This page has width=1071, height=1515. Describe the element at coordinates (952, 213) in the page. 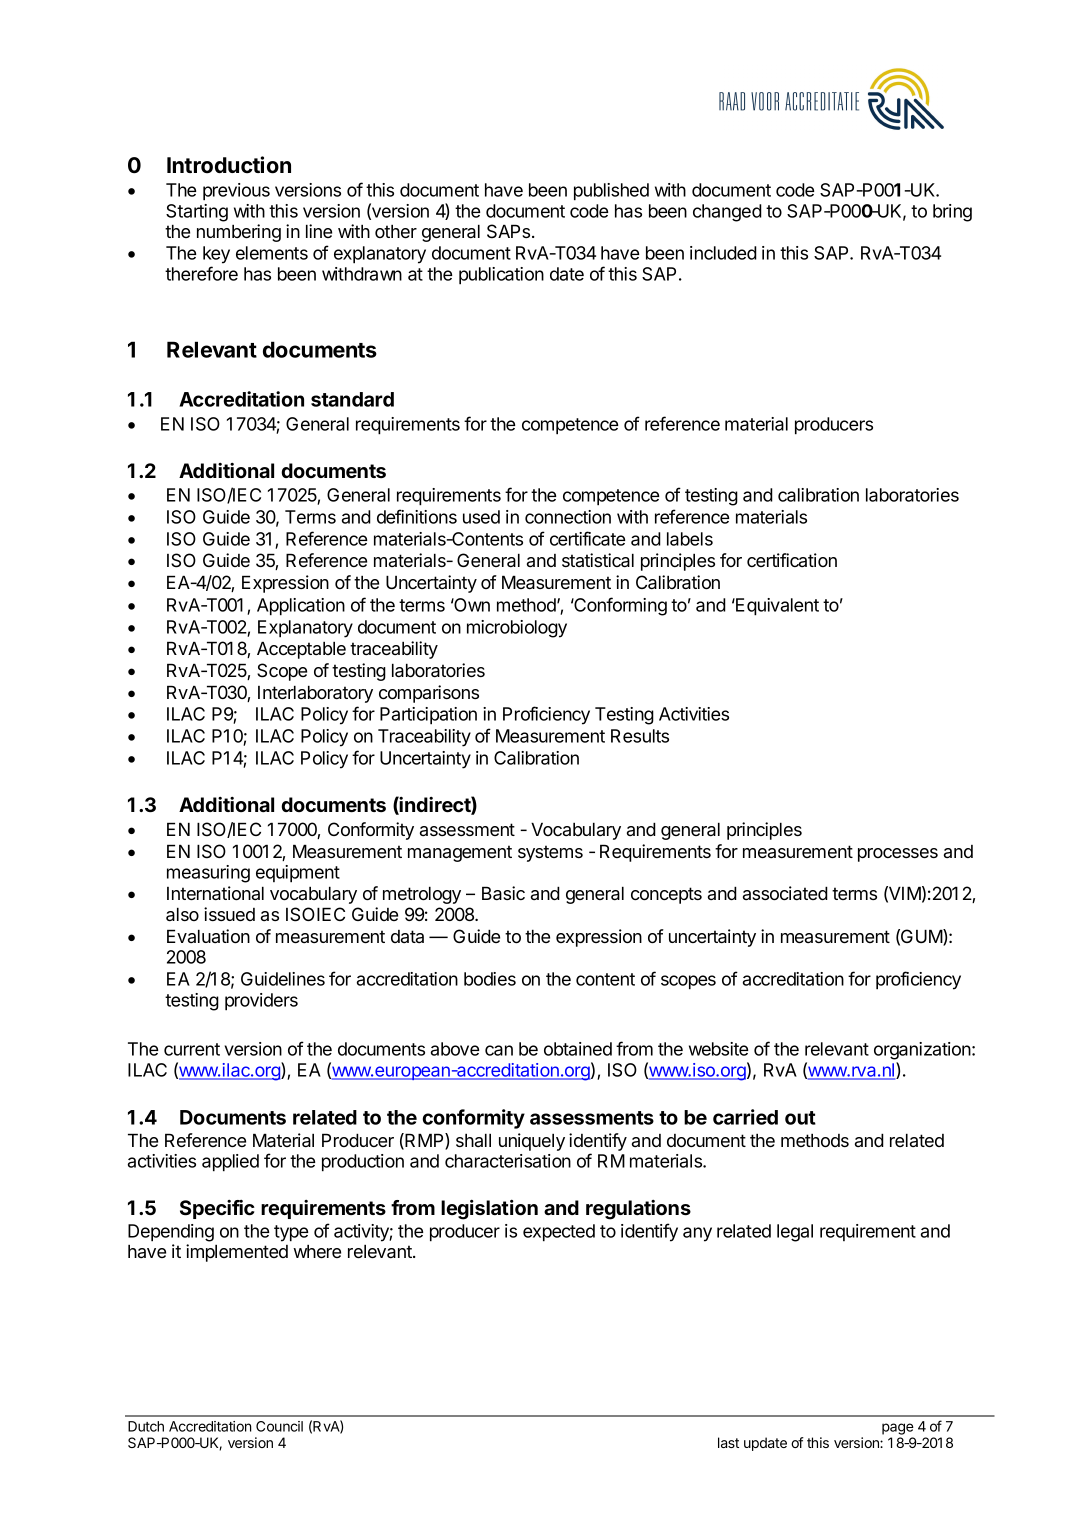

I see `bring` at that location.
